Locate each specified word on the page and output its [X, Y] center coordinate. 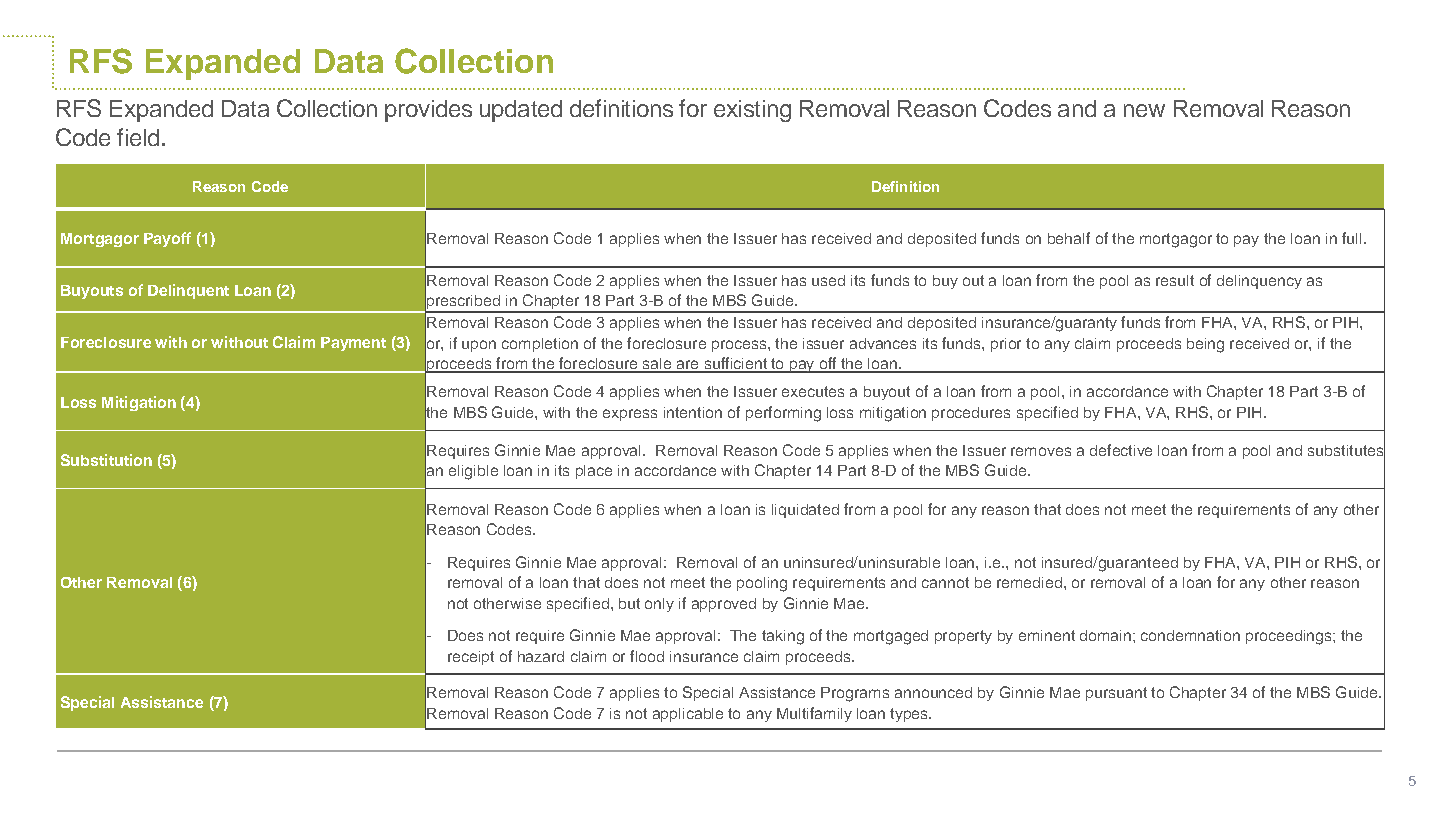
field [138, 137]
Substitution [106, 460]
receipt [471, 658]
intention [693, 412]
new [1144, 110]
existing [752, 111]
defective [1121, 450]
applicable [688, 715]
